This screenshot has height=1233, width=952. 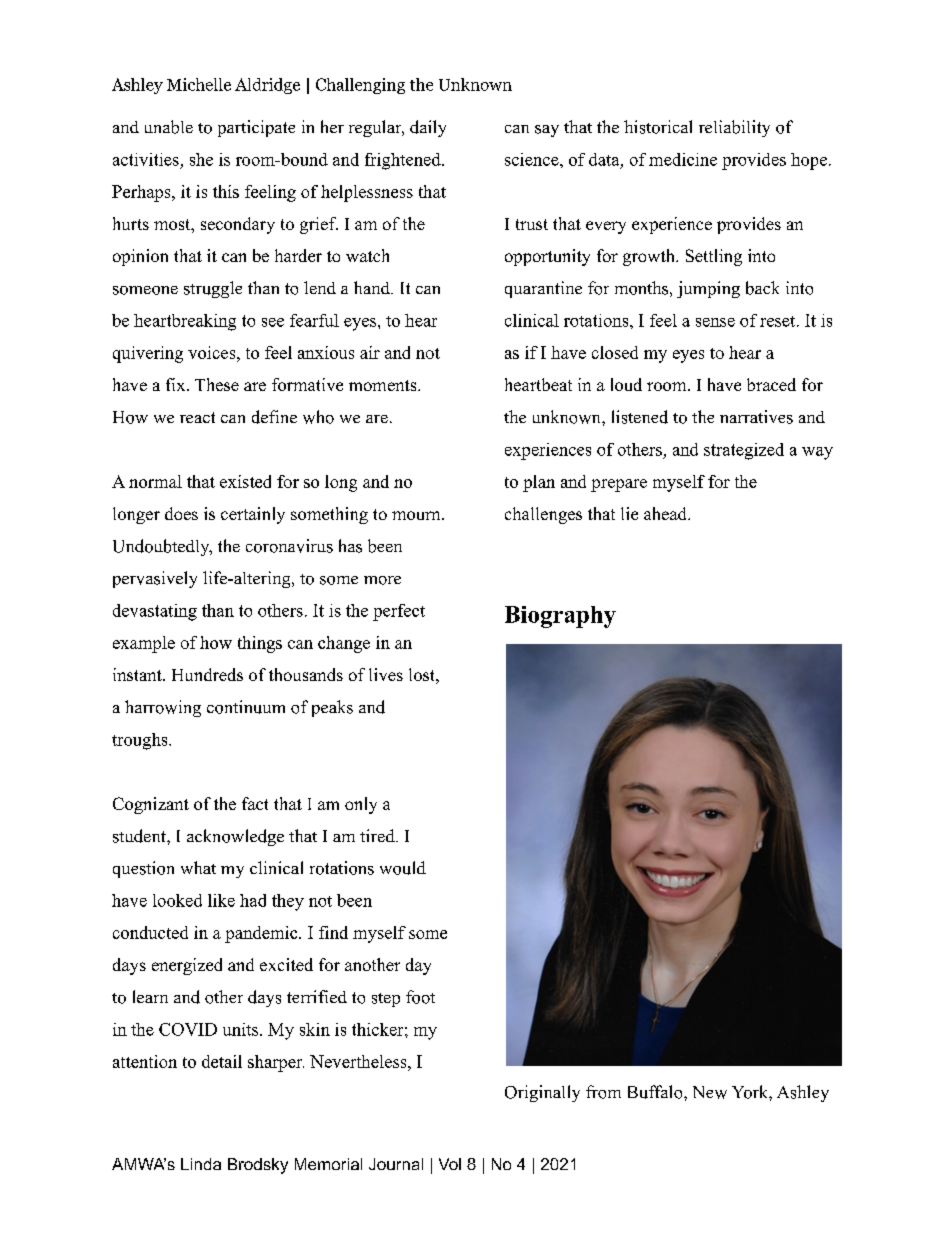 What do you see at coordinates (201, 1164) in the screenshot?
I see `Linda` at bounding box center [201, 1164].
